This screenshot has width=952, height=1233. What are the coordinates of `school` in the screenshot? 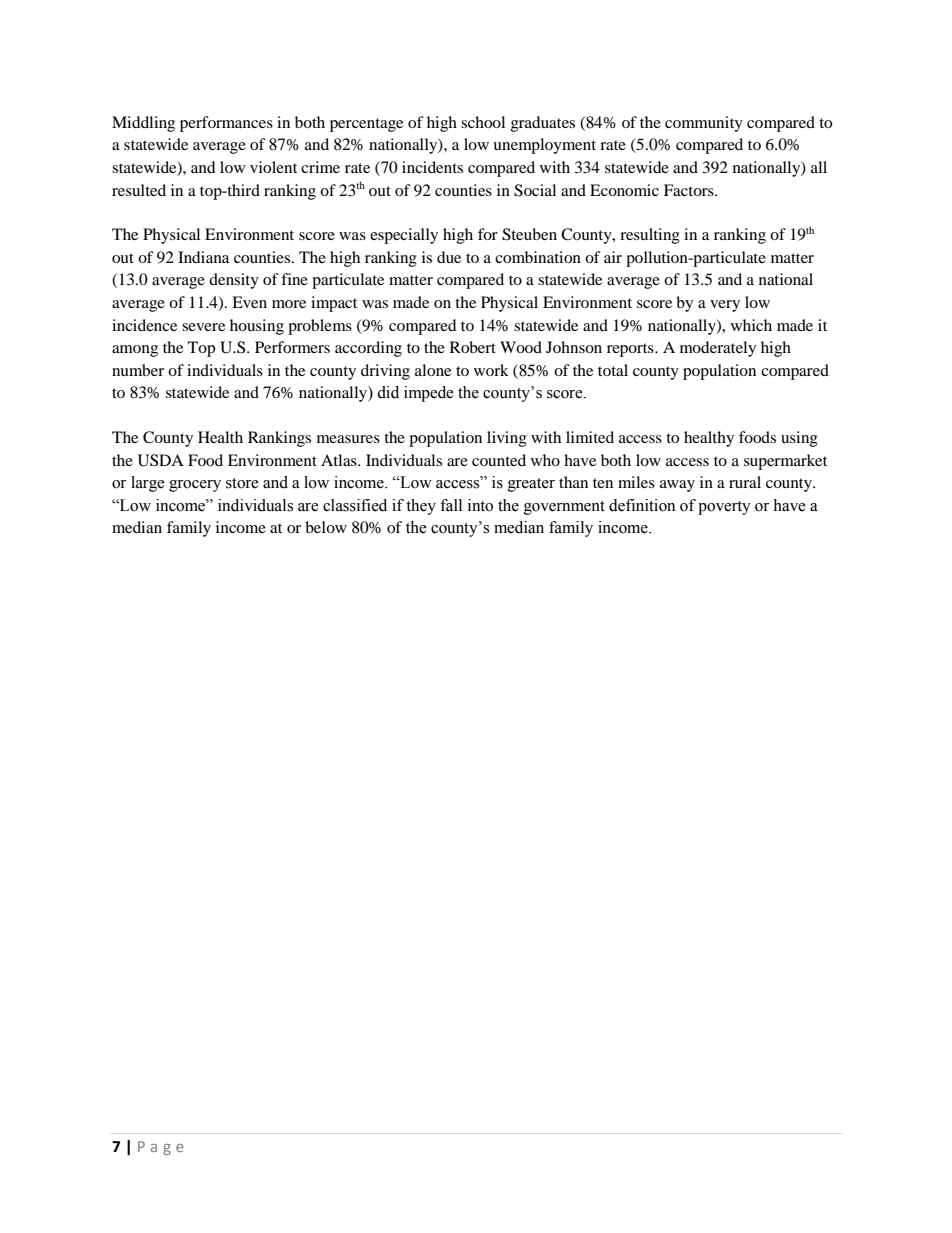 It's located at (483, 122).
